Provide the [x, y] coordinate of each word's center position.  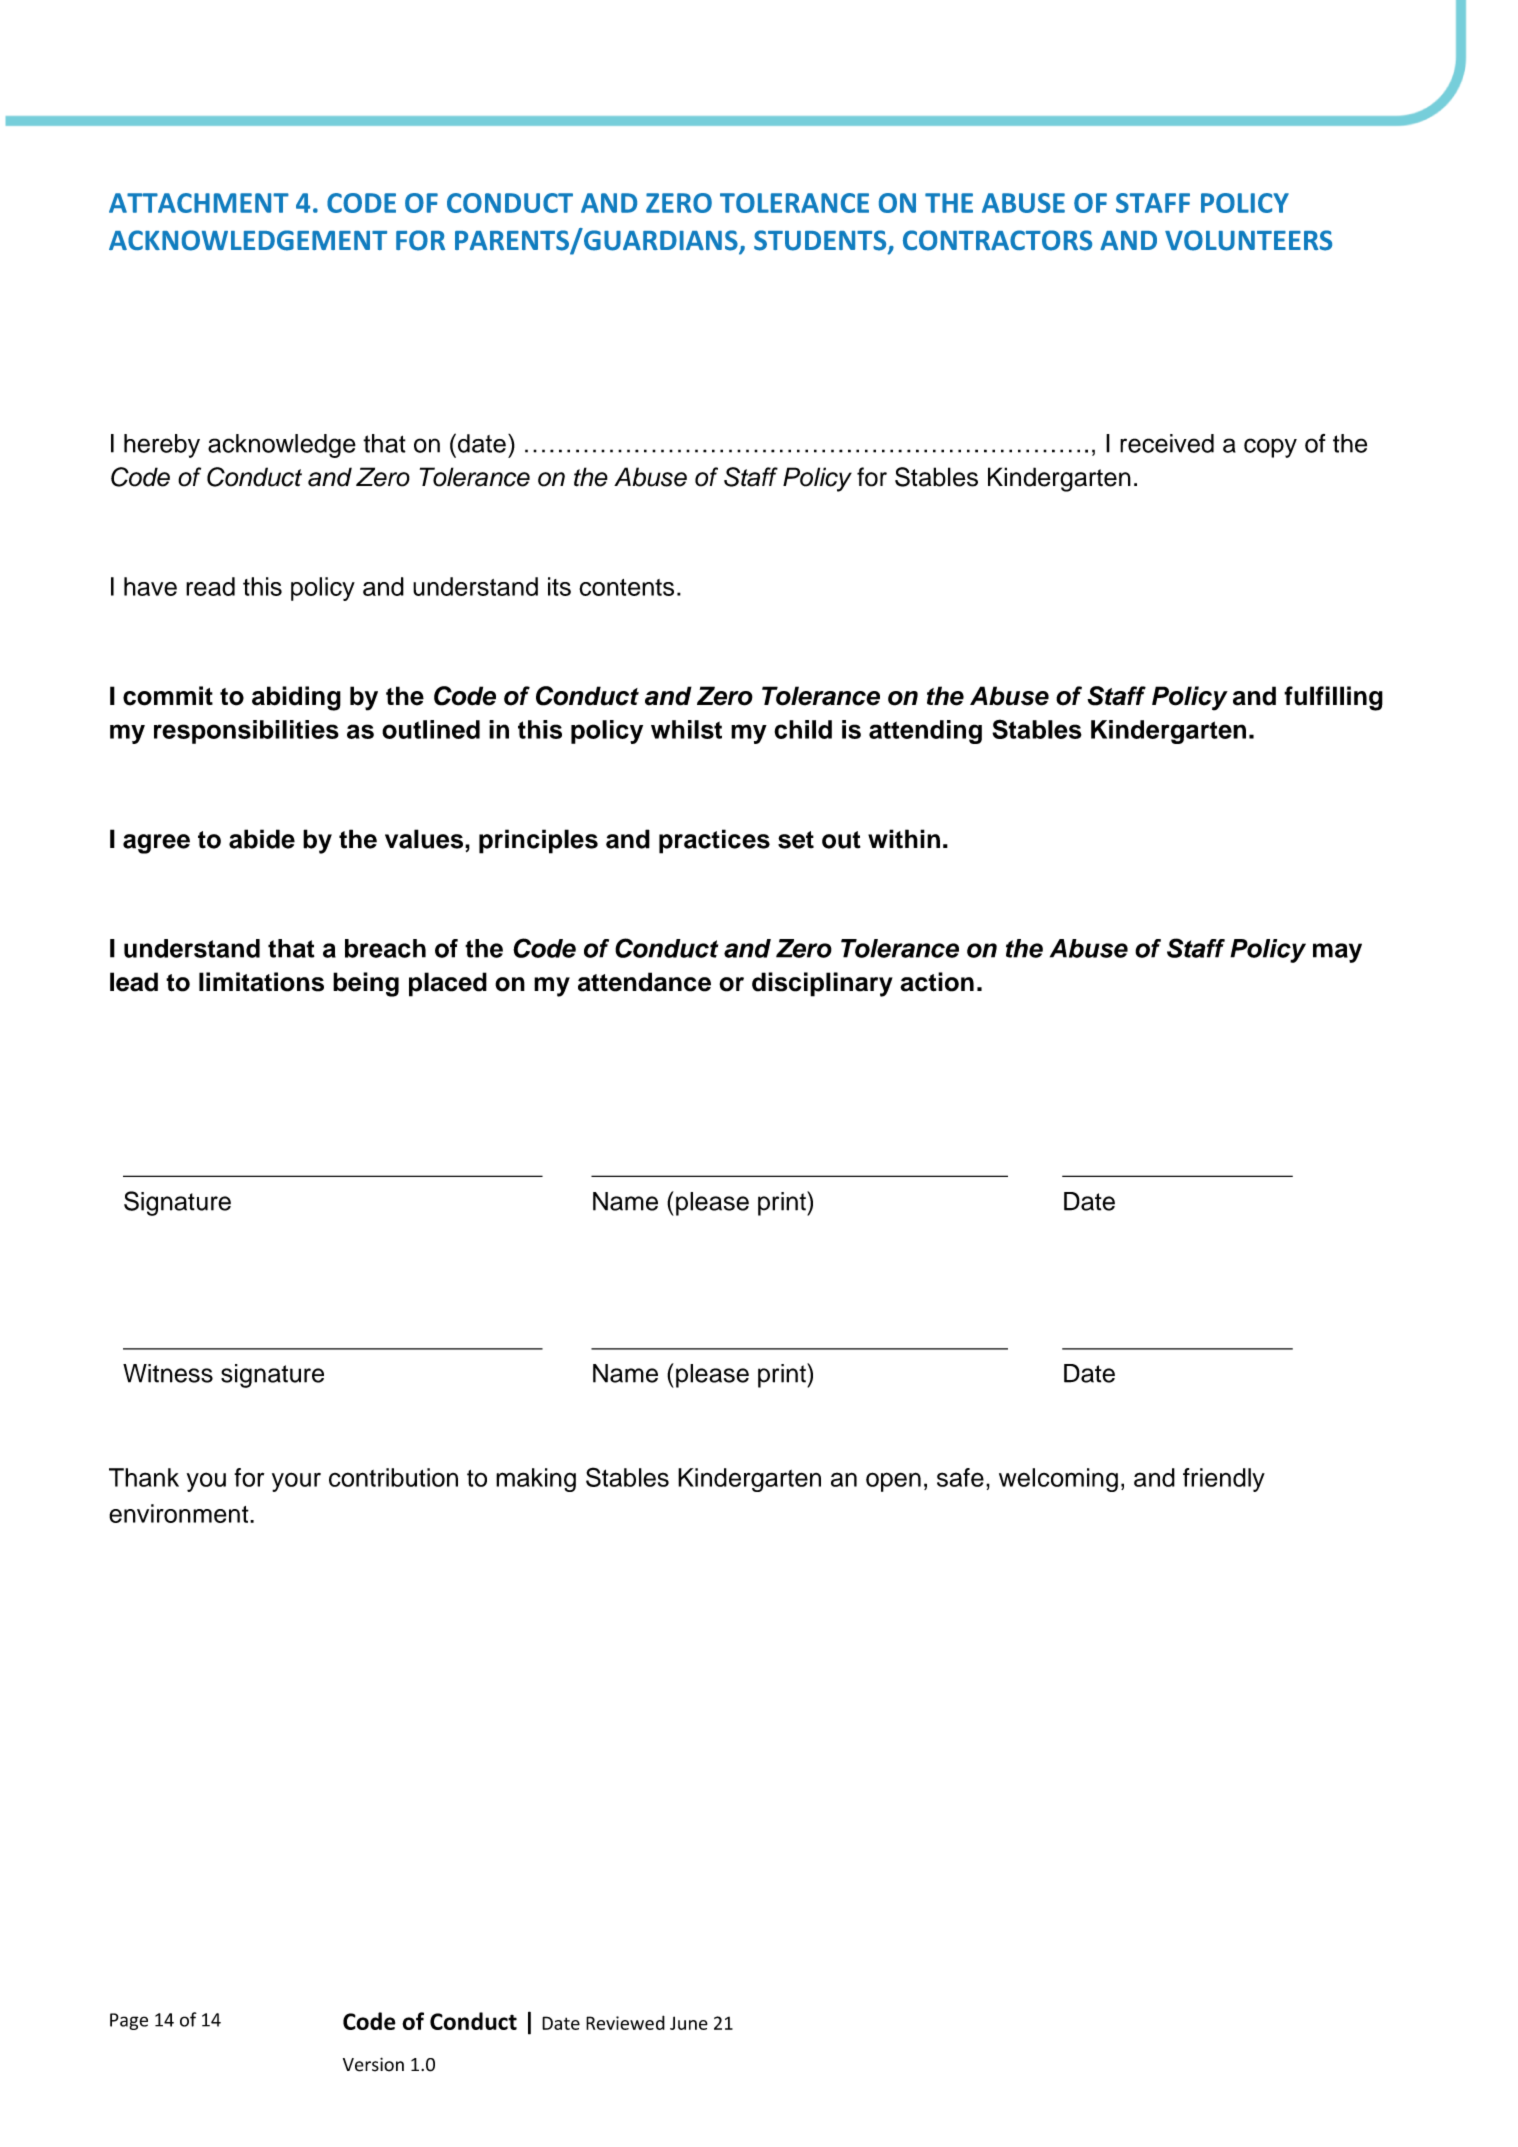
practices [714, 841]
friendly [1224, 1480]
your [296, 1482]
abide [262, 839]
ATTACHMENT [199, 203]
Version [373, 2064]
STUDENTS [821, 241]
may [1337, 953]
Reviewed [625, 2022]
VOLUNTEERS [1248, 240]
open [893, 1482]
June [689, 2023]
